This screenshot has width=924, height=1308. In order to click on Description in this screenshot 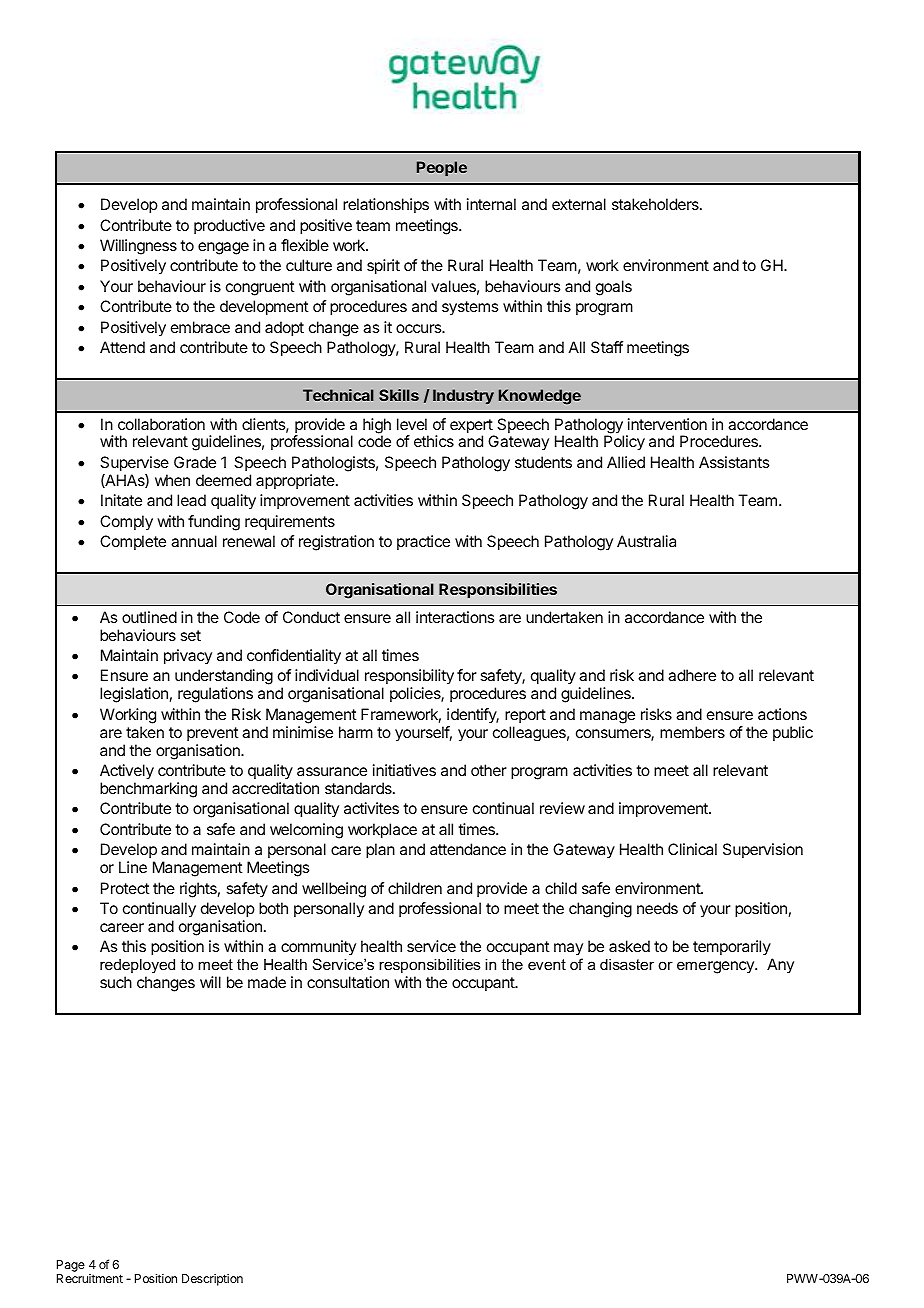, I will do `click(212, 1280)`.
